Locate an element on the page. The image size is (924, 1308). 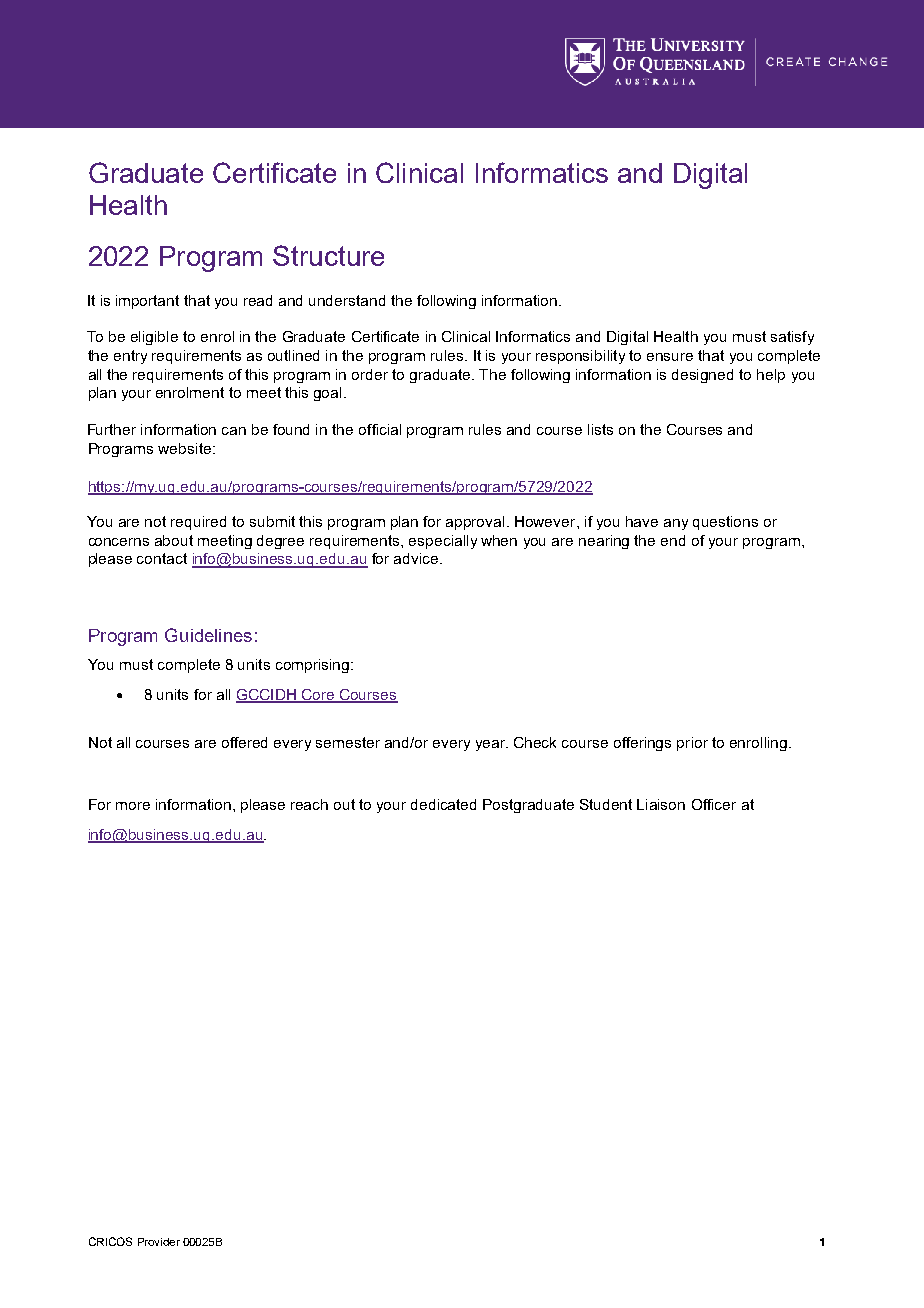
end is located at coordinates (673, 540).
